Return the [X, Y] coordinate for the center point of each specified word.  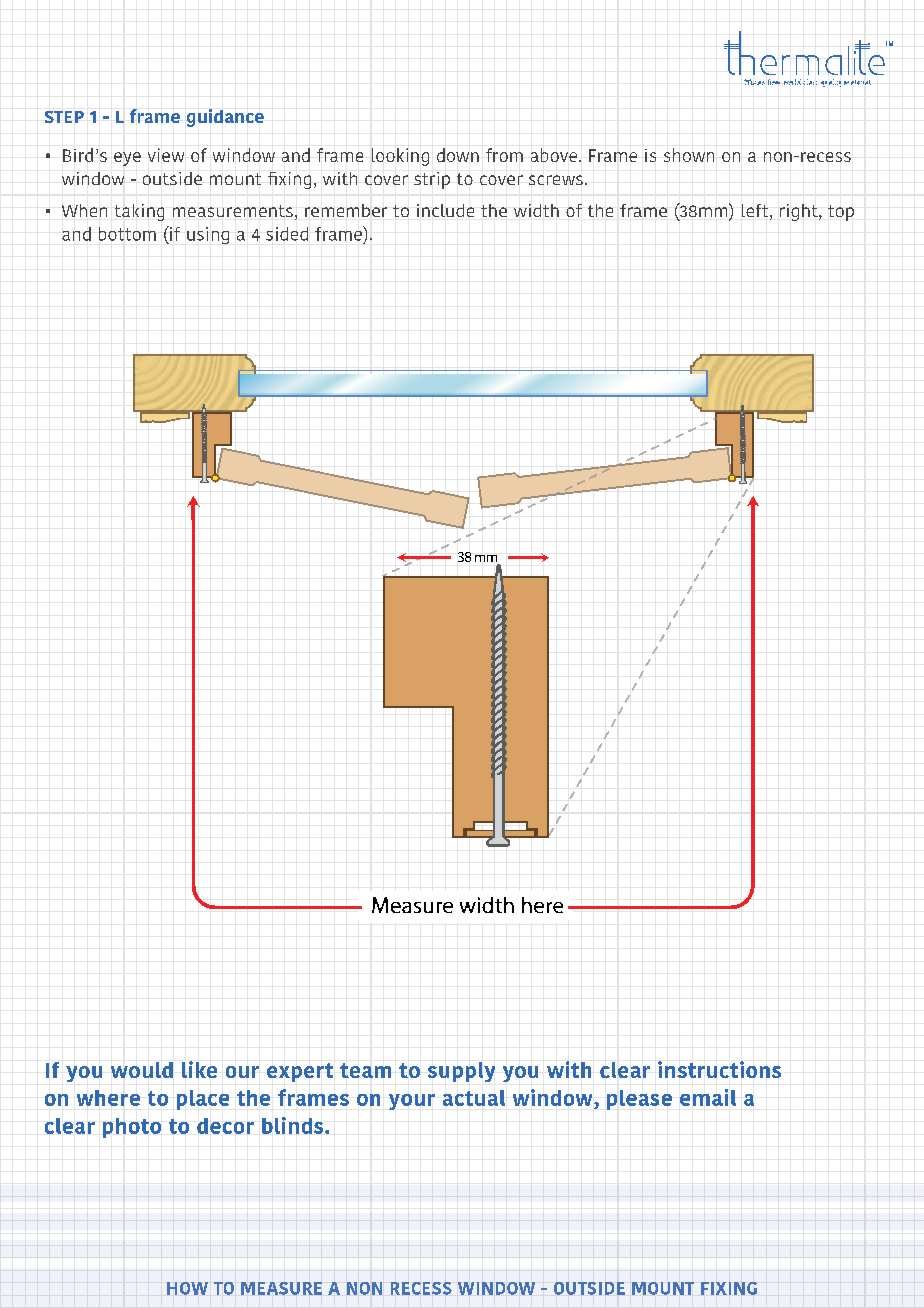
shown [689, 155]
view [166, 155]
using [208, 235]
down [458, 155]
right [800, 212]
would [142, 1070]
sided [287, 234]
